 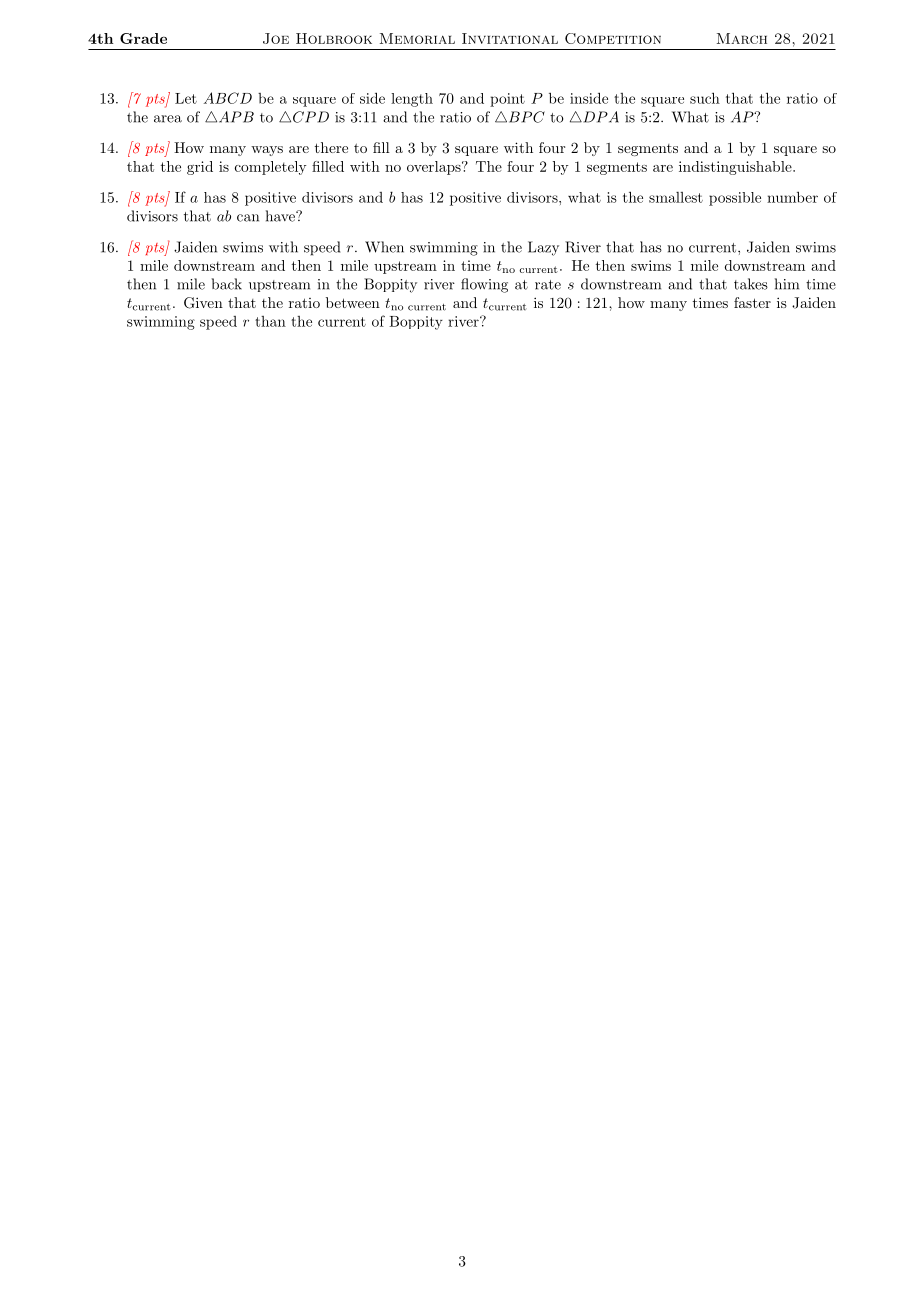 What do you see at coordinates (735, 168) in the page?
I see `indistinguishable` at bounding box center [735, 168].
